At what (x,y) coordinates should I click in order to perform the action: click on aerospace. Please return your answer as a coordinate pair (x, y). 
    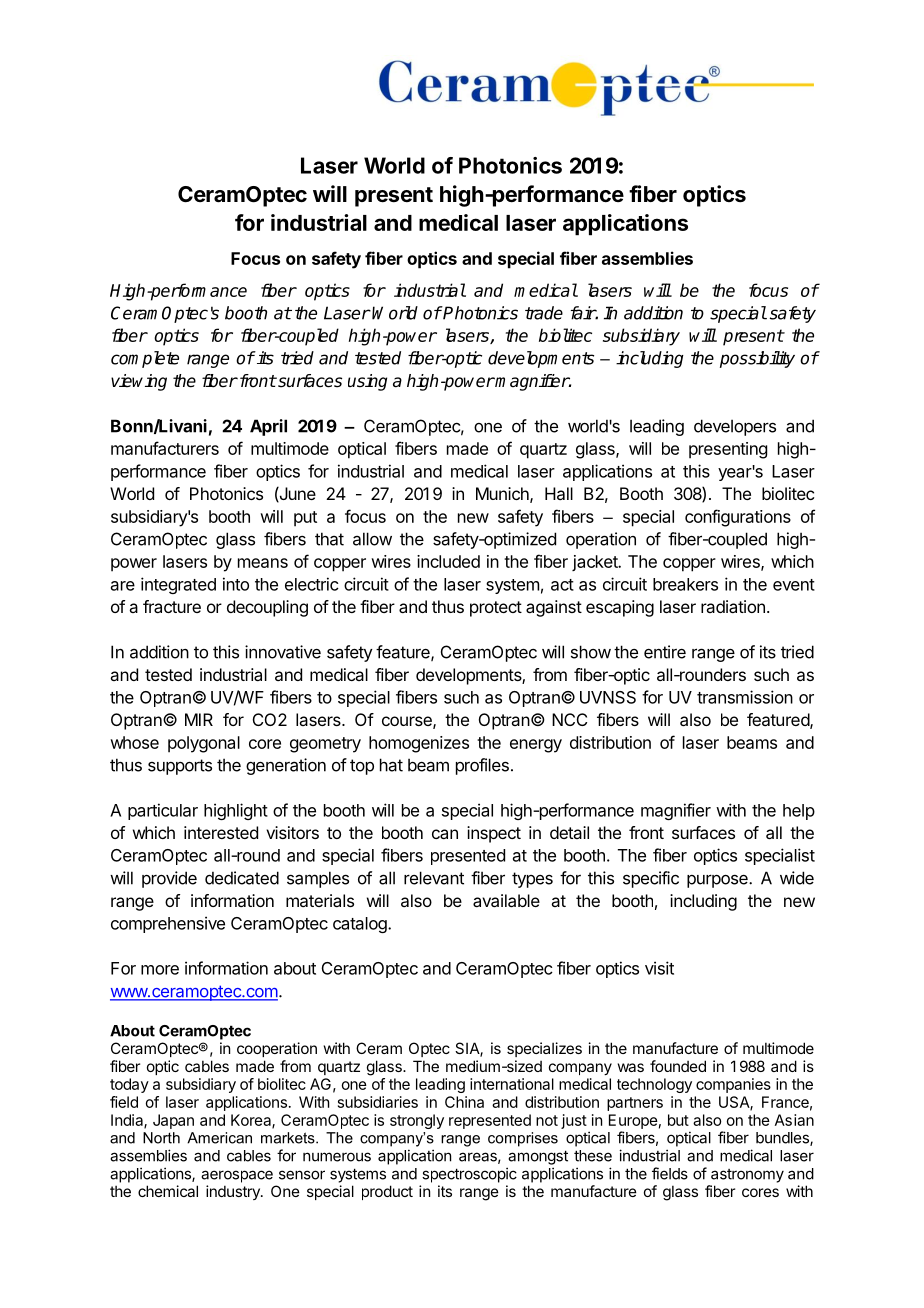
    Looking at the image, I should click on (237, 1176).
